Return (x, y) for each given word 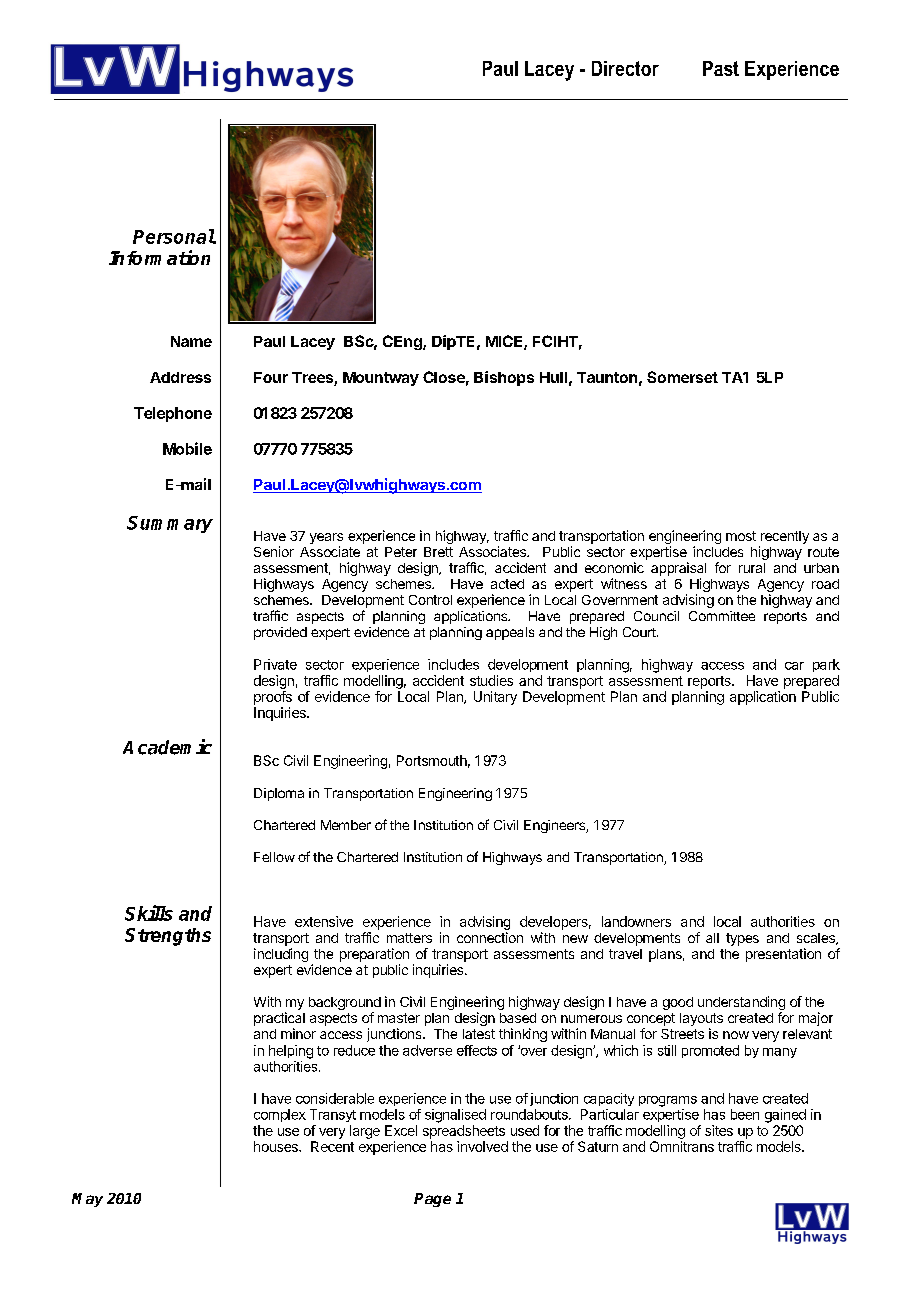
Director (625, 68)
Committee (722, 616)
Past (721, 68)
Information (159, 257)
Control (430, 600)
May (87, 1200)
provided (280, 633)
